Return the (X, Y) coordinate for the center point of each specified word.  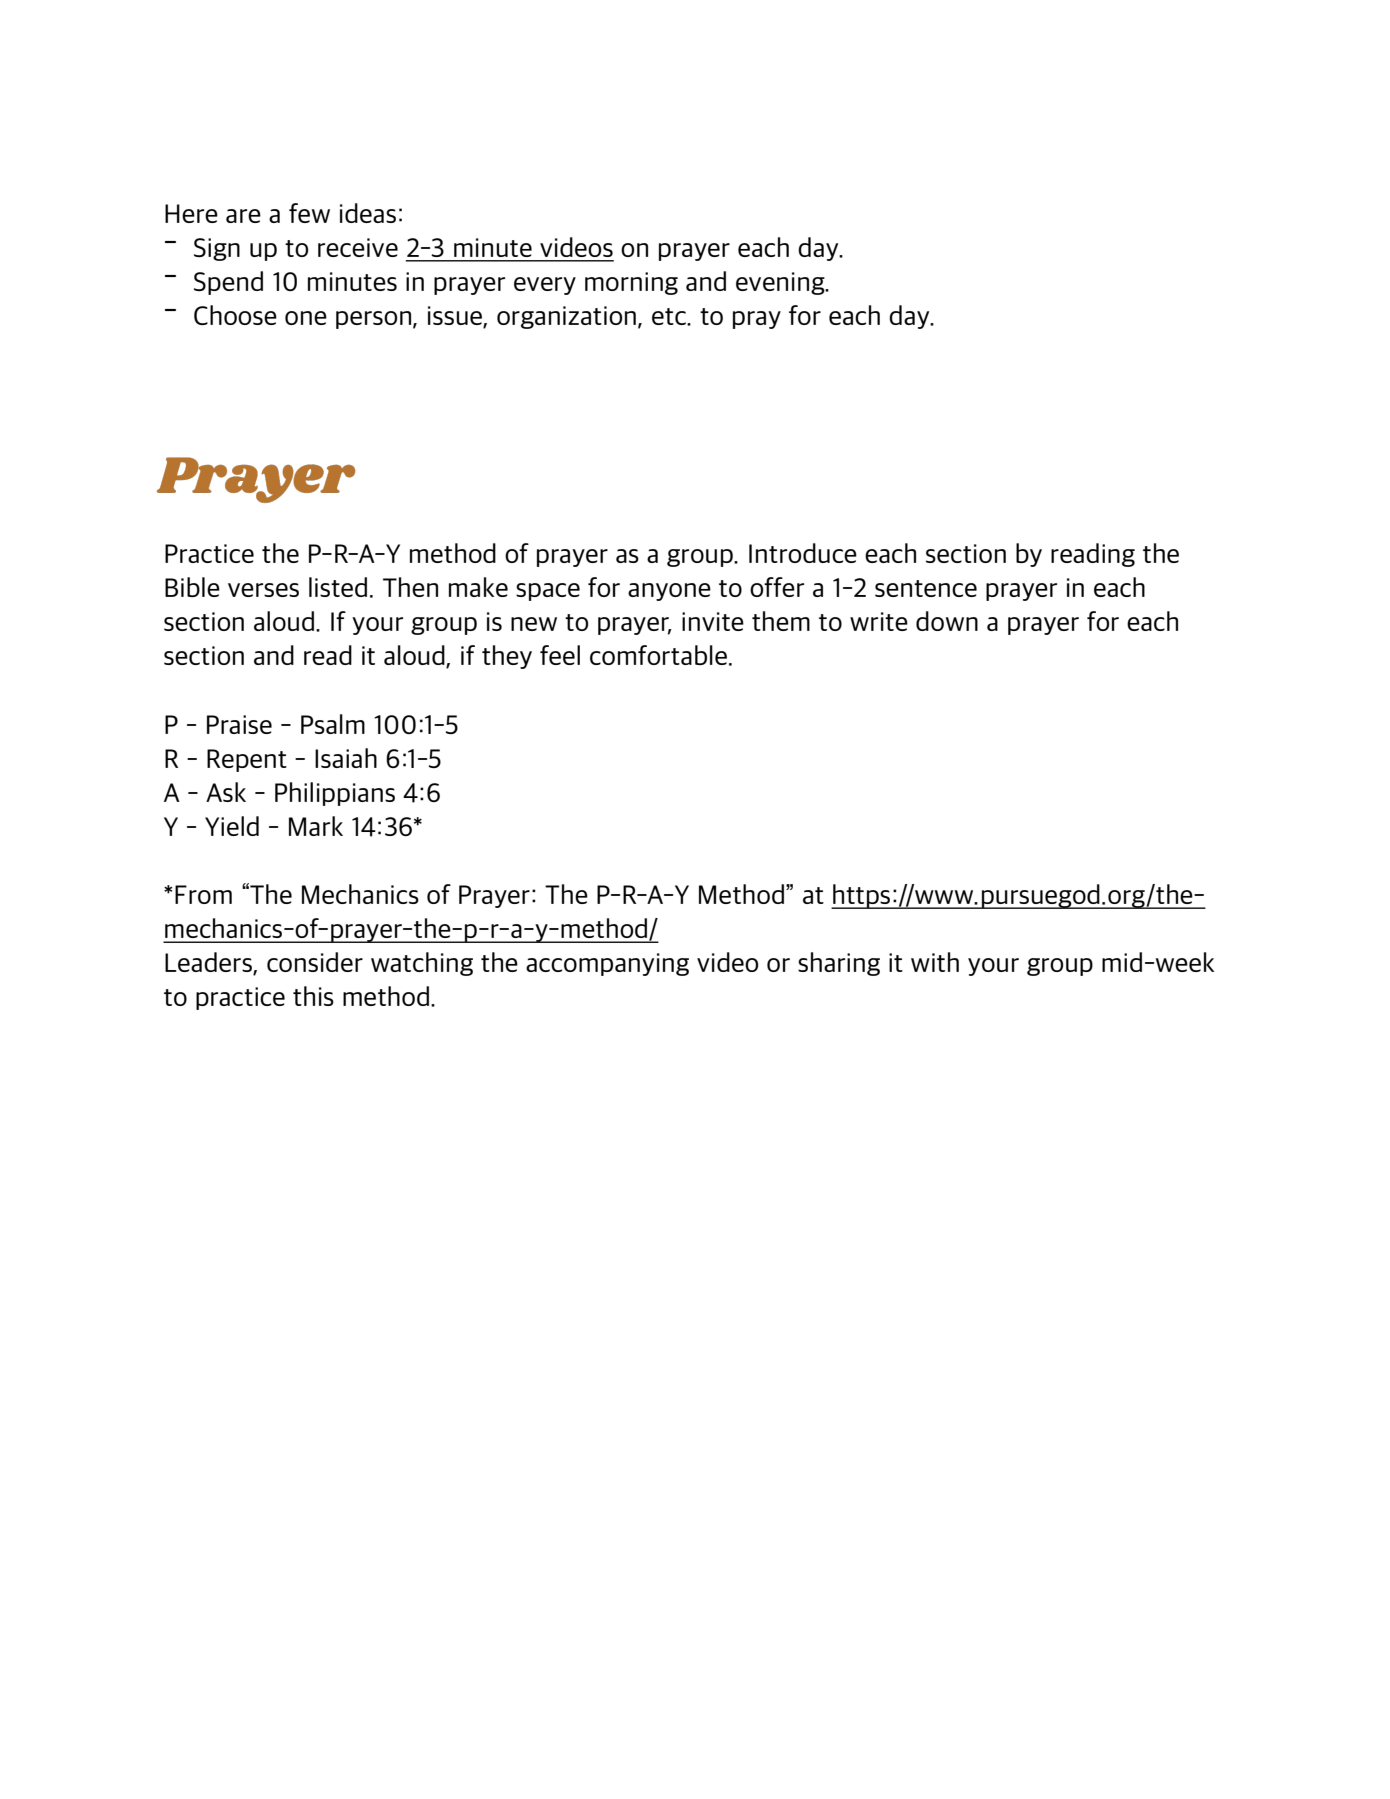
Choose (235, 315)
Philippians (335, 794)
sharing (839, 964)
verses (263, 590)
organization (566, 317)
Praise (239, 724)
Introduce (803, 553)
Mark (316, 826)
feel (560, 655)
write (879, 621)
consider (315, 962)
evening (781, 283)
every (545, 286)
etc (670, 316)
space (548, 592)
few (309, 213)
